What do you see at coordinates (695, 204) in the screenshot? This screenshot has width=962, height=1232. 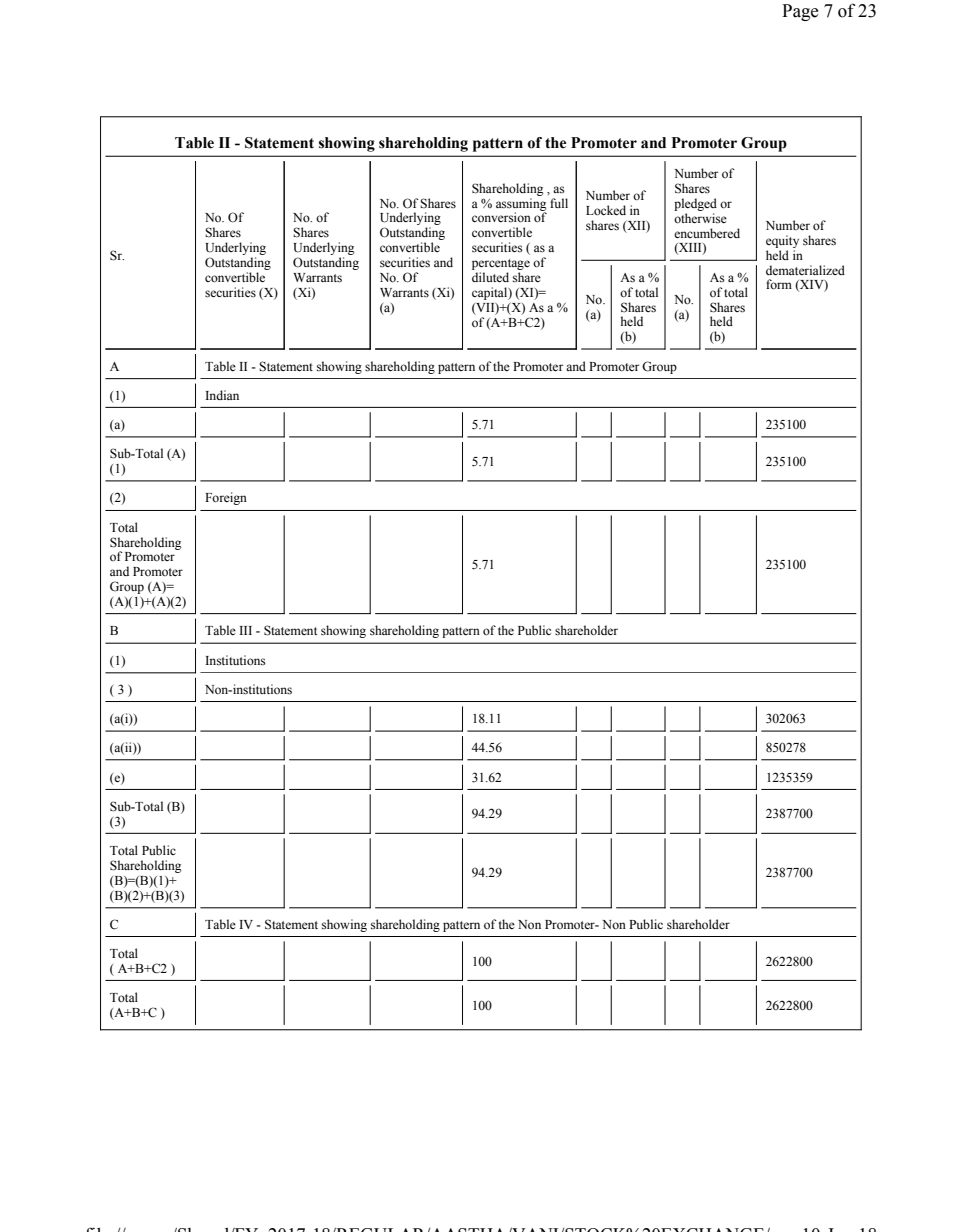 I see `pledged` at bounding box center [695, 204].
